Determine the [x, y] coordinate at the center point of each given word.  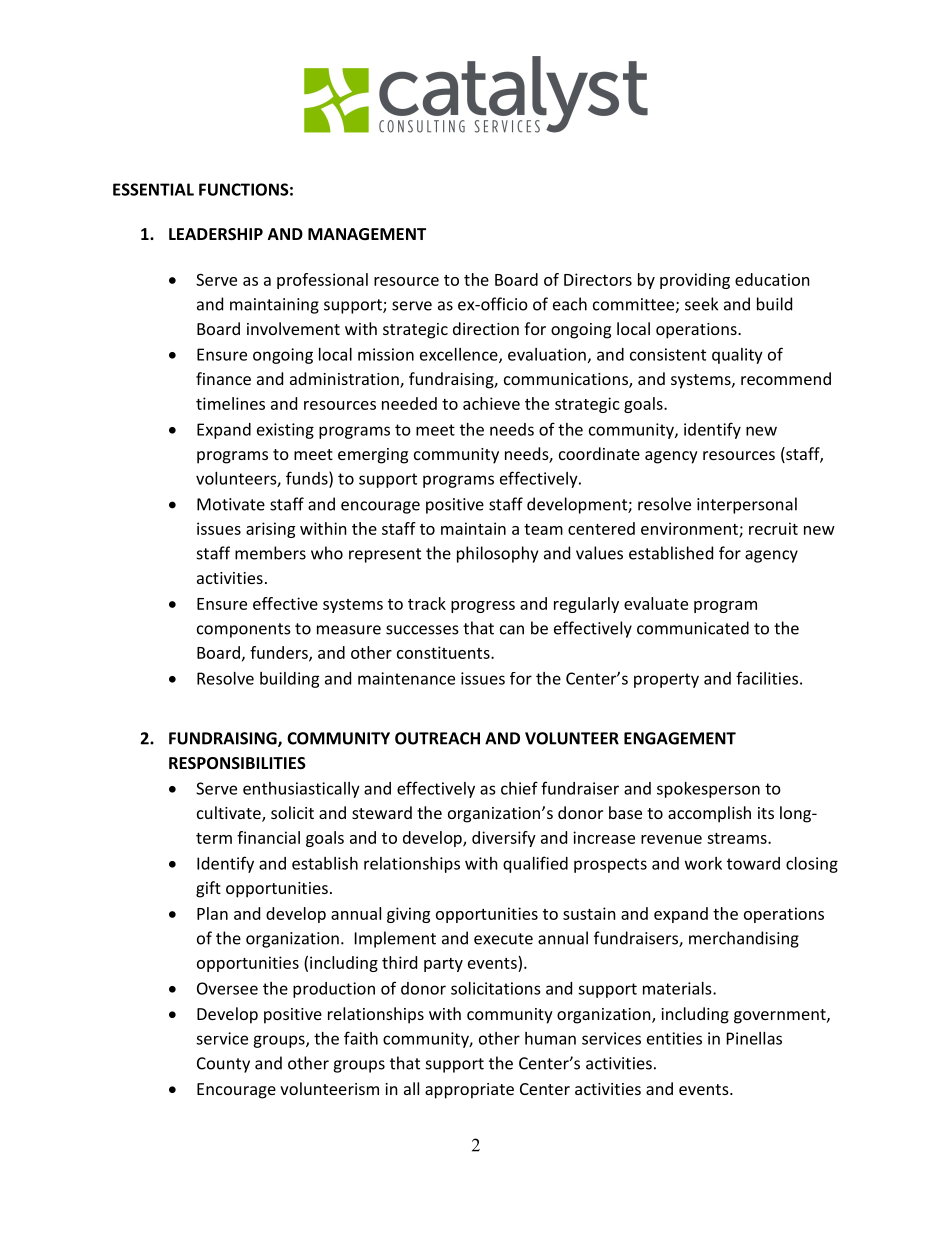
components [244, 630]
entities [674, 1038]
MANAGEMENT [367, 234]
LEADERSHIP [216, 234]
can [512, 630]
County [223, 1065]
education [772, 279]
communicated [693, 628]
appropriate [469, 1091]
